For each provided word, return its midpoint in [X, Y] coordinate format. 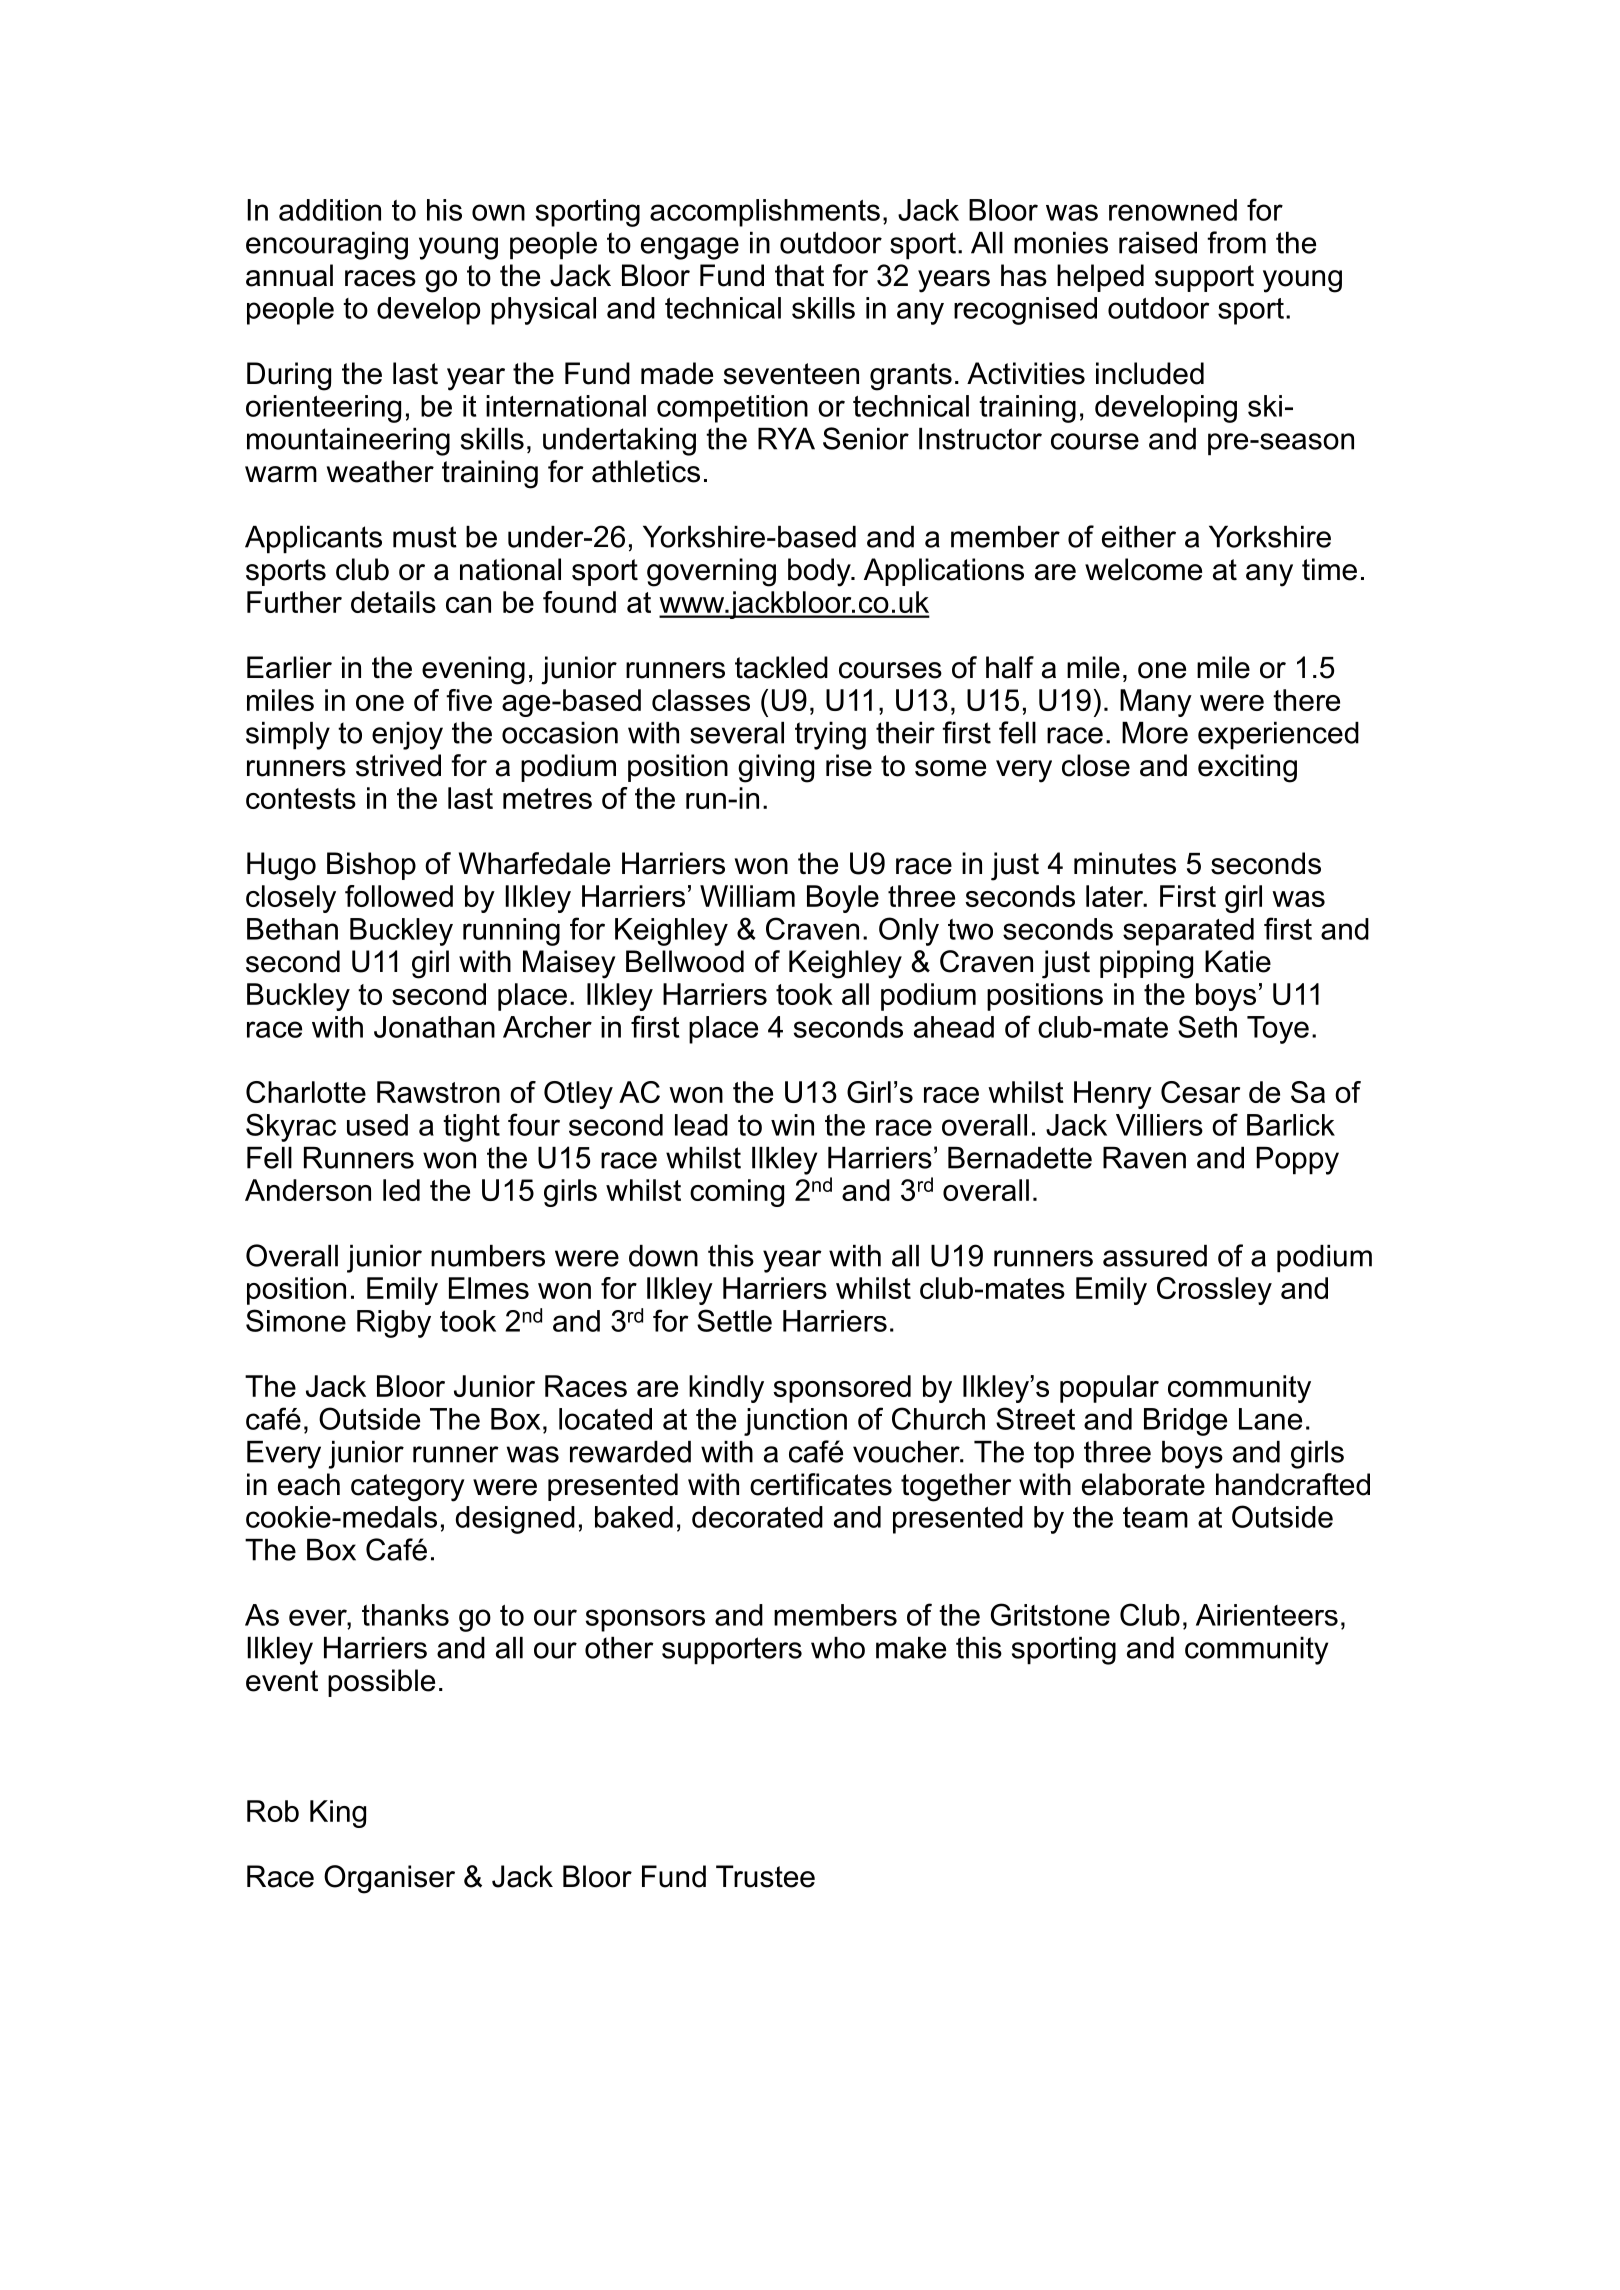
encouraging [327, 246]
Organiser [389, 1879]
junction [795, 1422]
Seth [1207, 1026]
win [792, 1125]
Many [1156, 703]
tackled [781, 667]
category [408, 1488]
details [393, 602]
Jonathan [434, 1027]
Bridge [1185, 1422]
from [1236, 242]
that [799, 275]
